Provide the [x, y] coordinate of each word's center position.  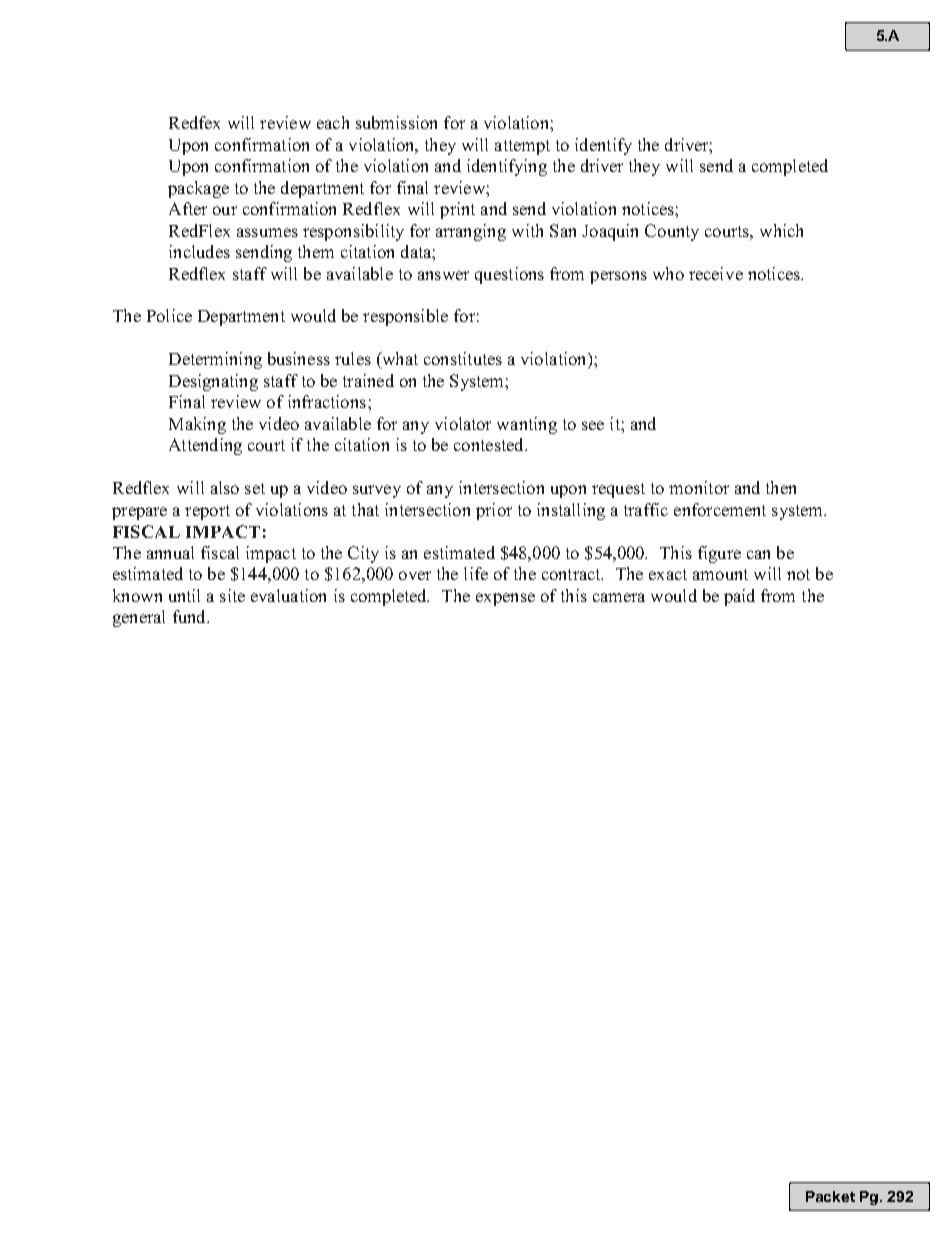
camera [619, 597]
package [198, 189]
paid [739, 597]
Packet [830, 1196]
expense [505, 599]
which [781, 230]
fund [190, 616]
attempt [522, 147]
